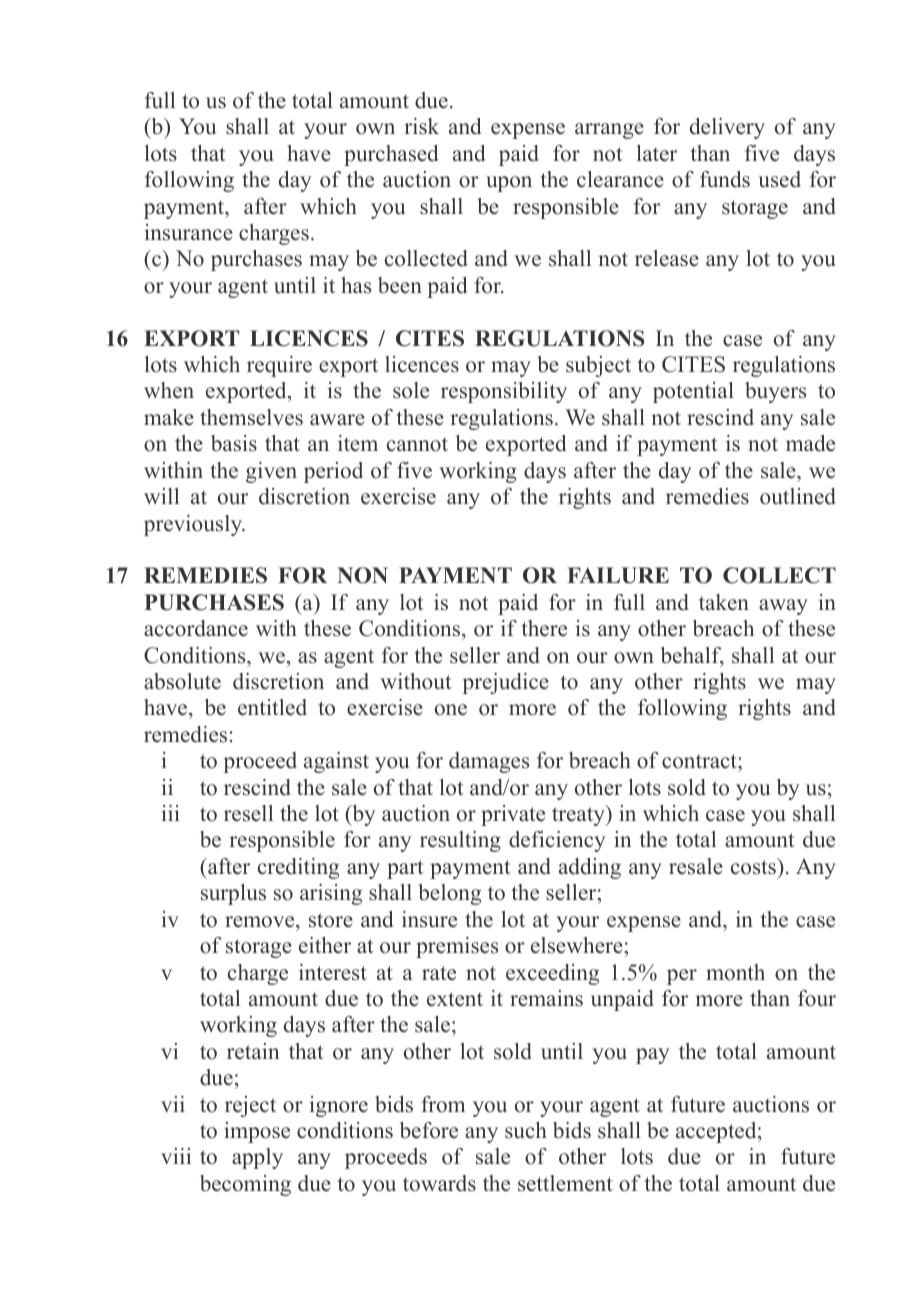 The width and height of the page is (924, 1308). I want to click on taken, so click(724, 602).
